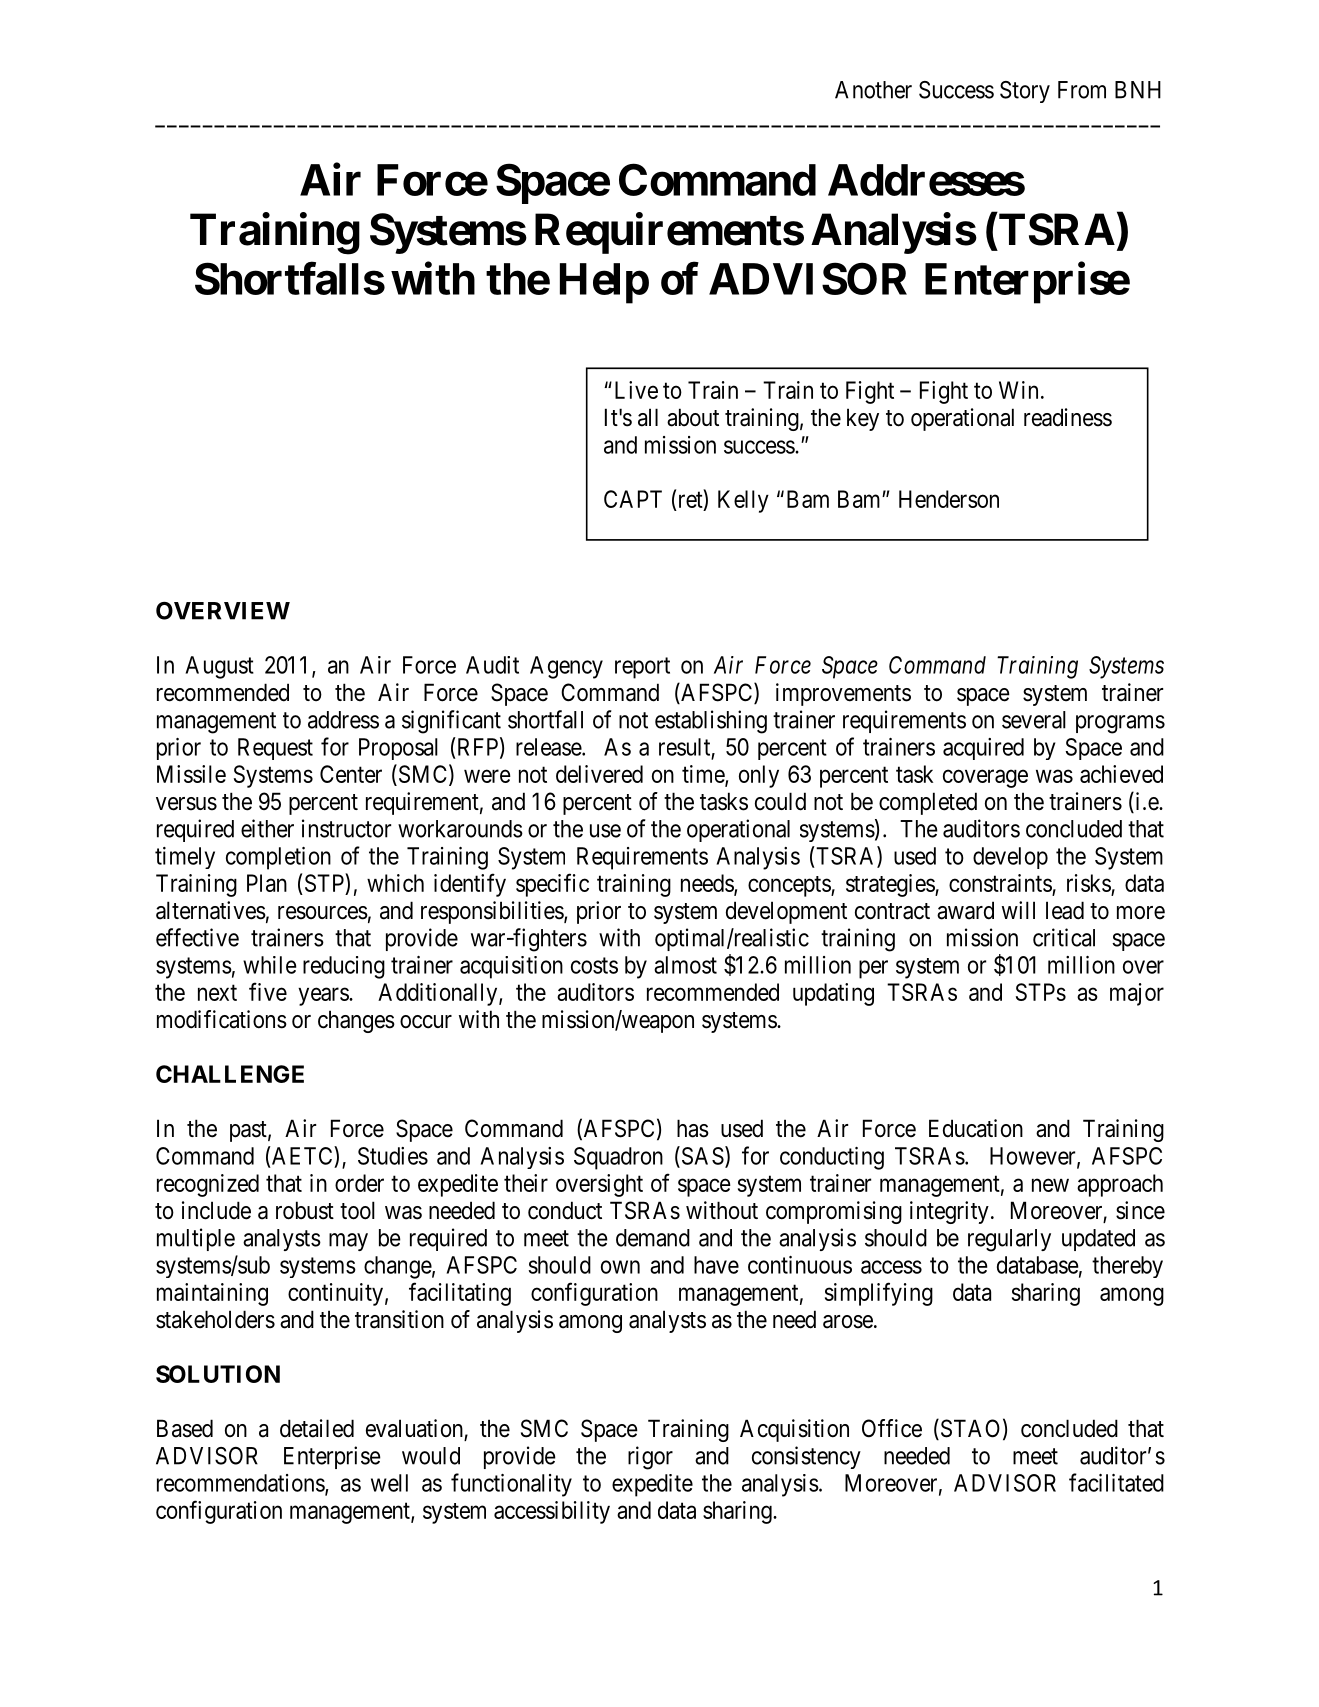 This document has width=1319, height=1707. I want to click on about, so click(693, 417).
